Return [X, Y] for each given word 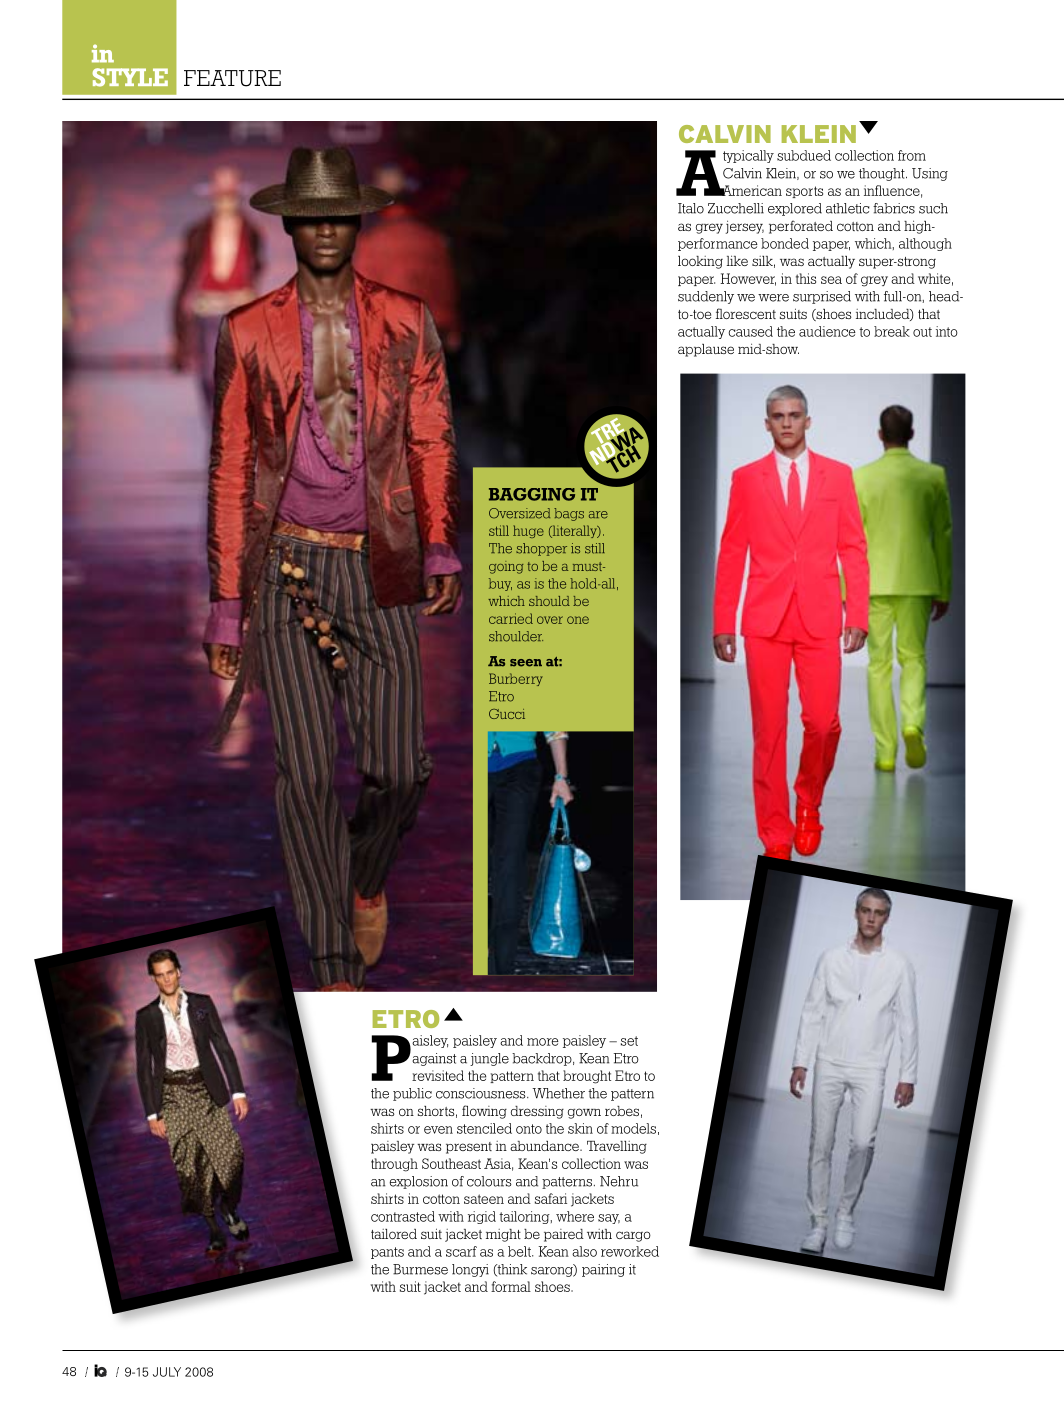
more [543, 1042]
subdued [804, 155]
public [412, 1094]
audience [827, 331]
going [506, 567]
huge [528, 531]
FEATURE [232, 78]
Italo [691, 208]
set [629, 1041]
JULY [167, 1372]
